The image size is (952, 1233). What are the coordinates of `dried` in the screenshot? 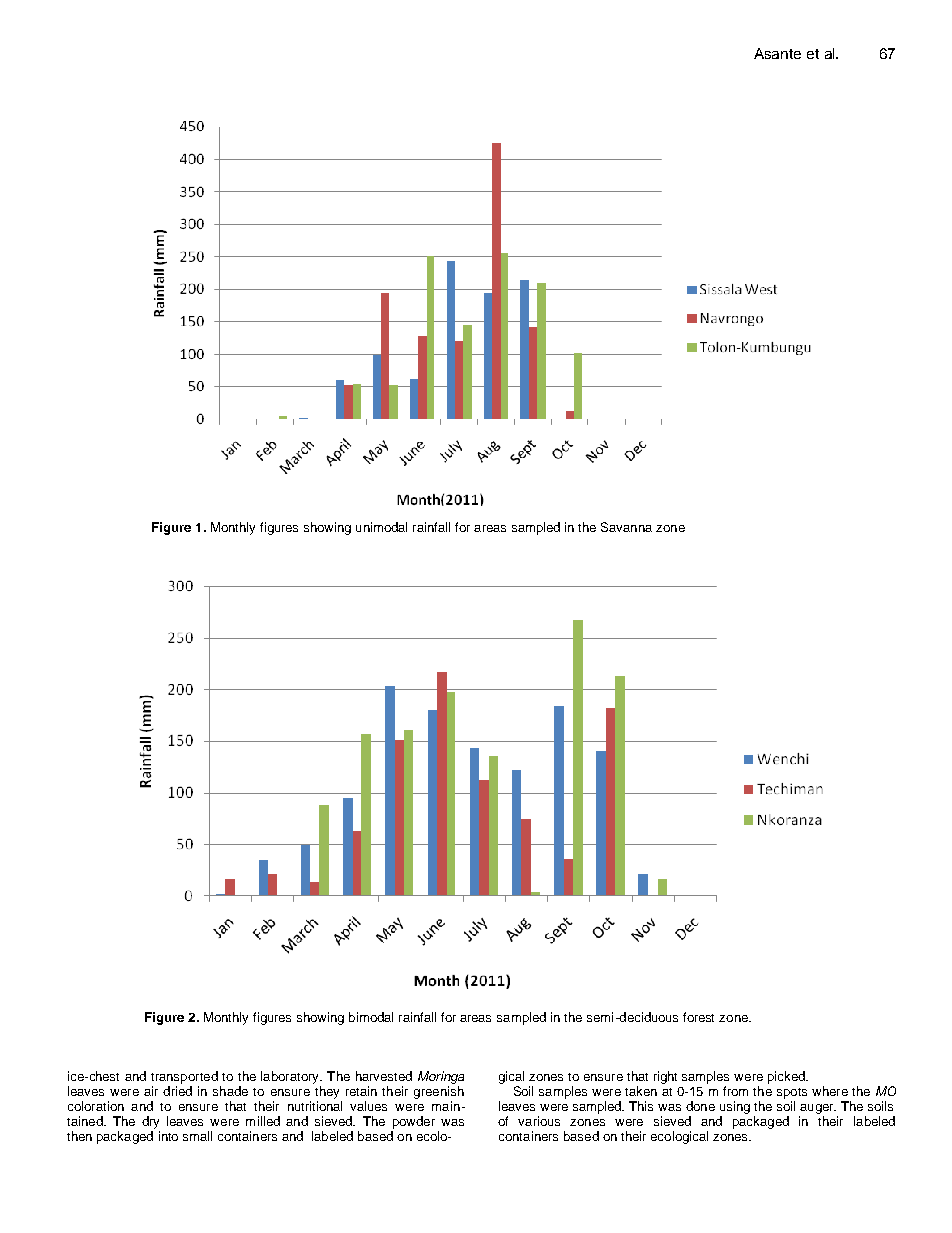 It's located at (177, 1091).
